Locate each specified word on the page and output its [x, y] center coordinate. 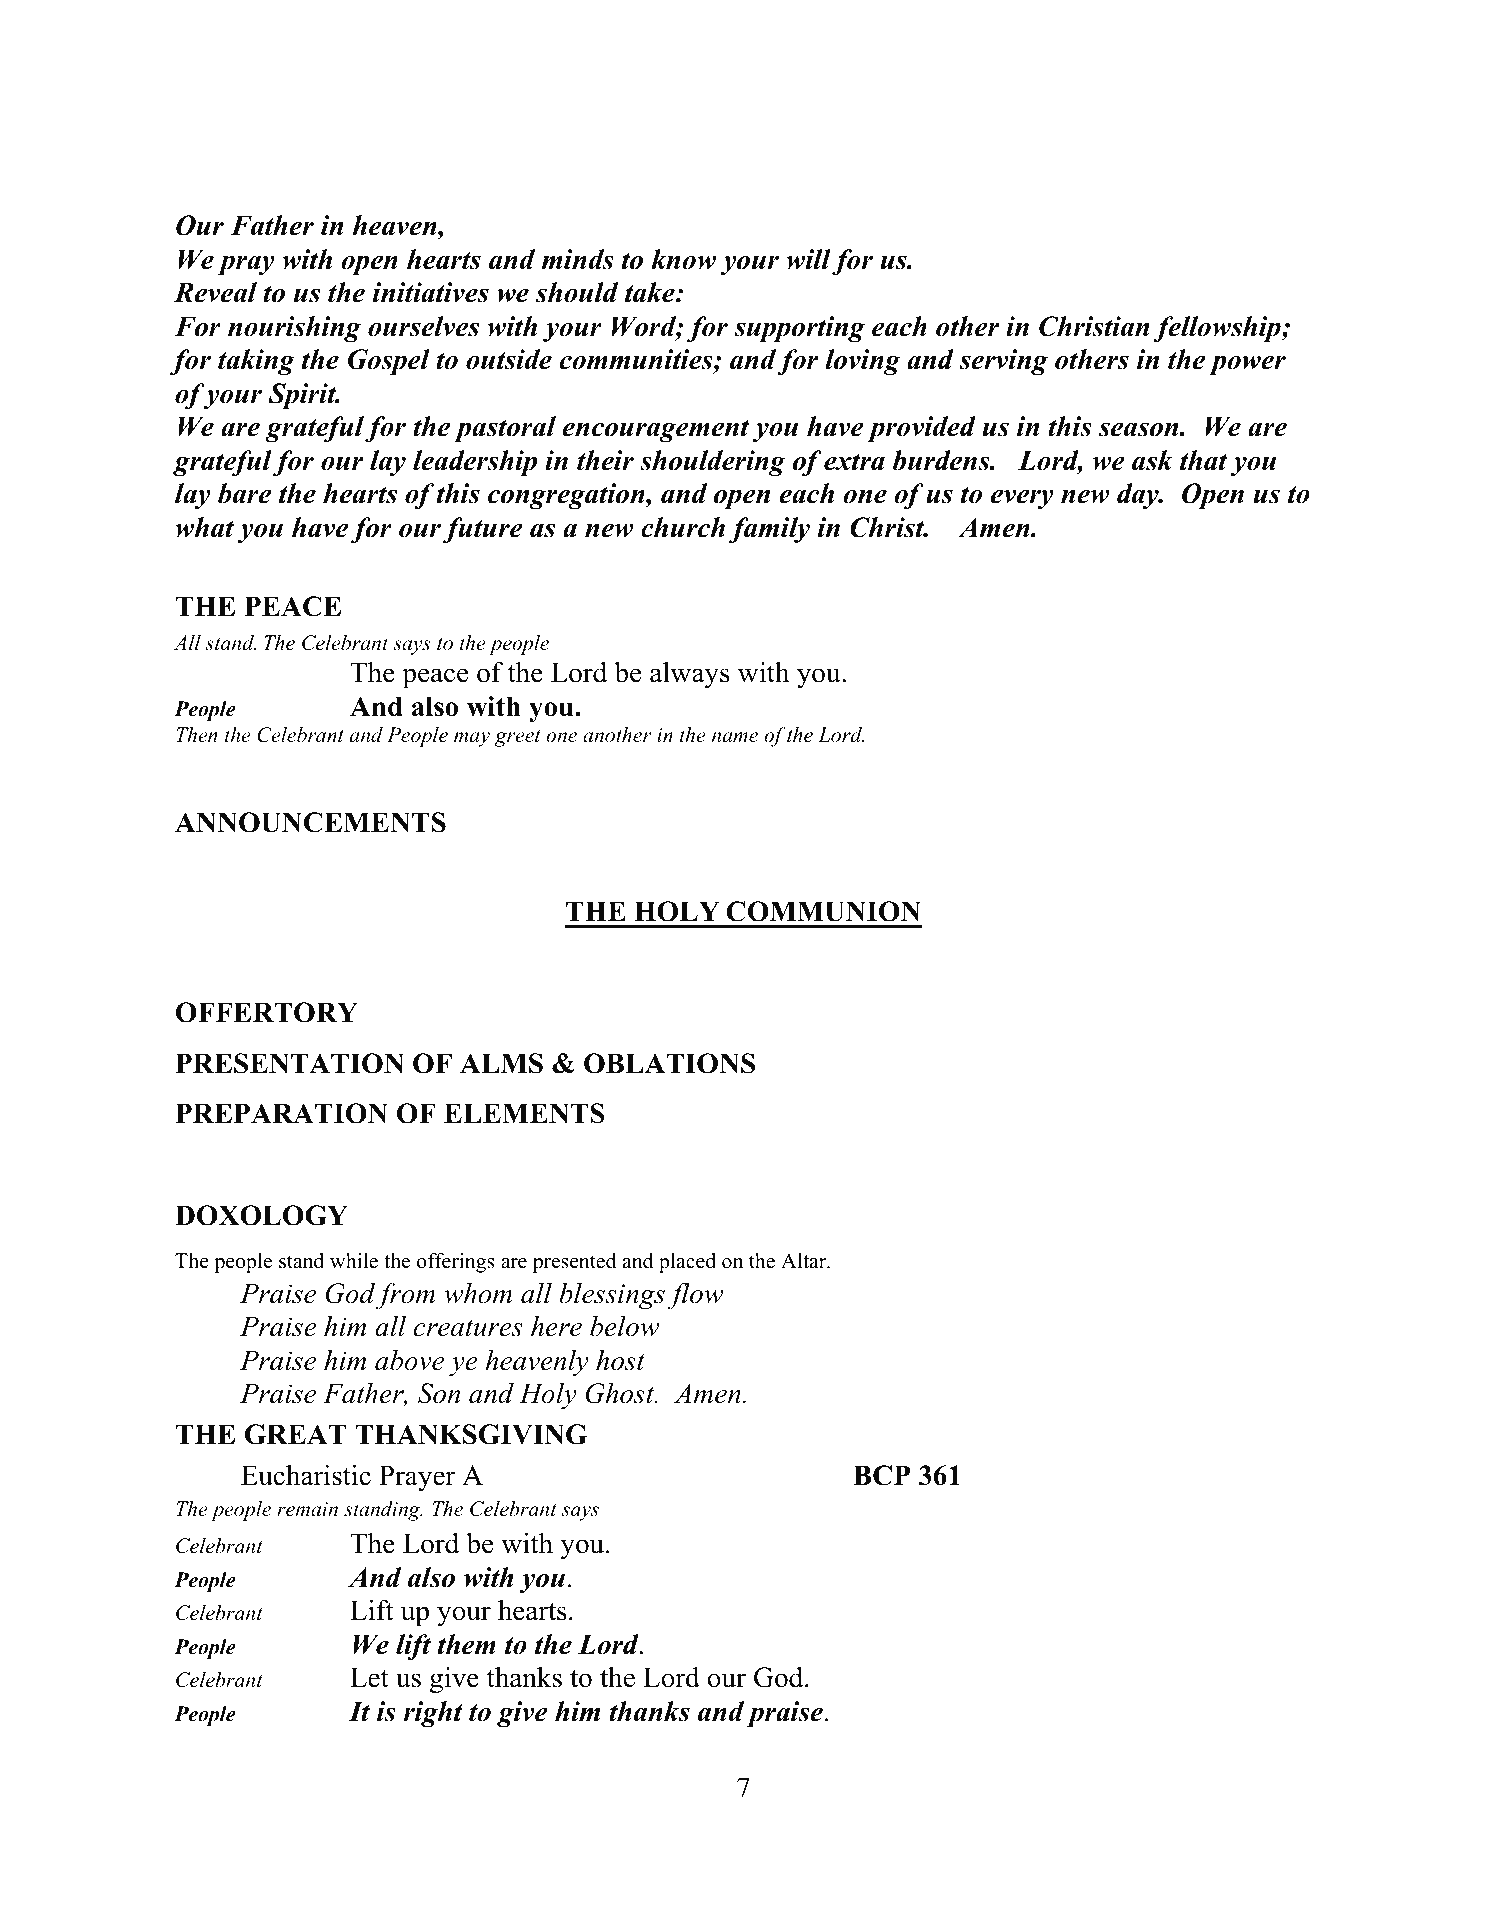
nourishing [294, 329]
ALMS [501, 1063]
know [683, 259]
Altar [805, 1261]
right [433, 1714]
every [1022, 499]
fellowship [1218, 329]
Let [369, 1677]
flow [695, 1296]
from [405, 1296]
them [467, 1644]
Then [197, 735]
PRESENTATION [289, 1063]
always [690, 675]
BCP [881, 1475]
